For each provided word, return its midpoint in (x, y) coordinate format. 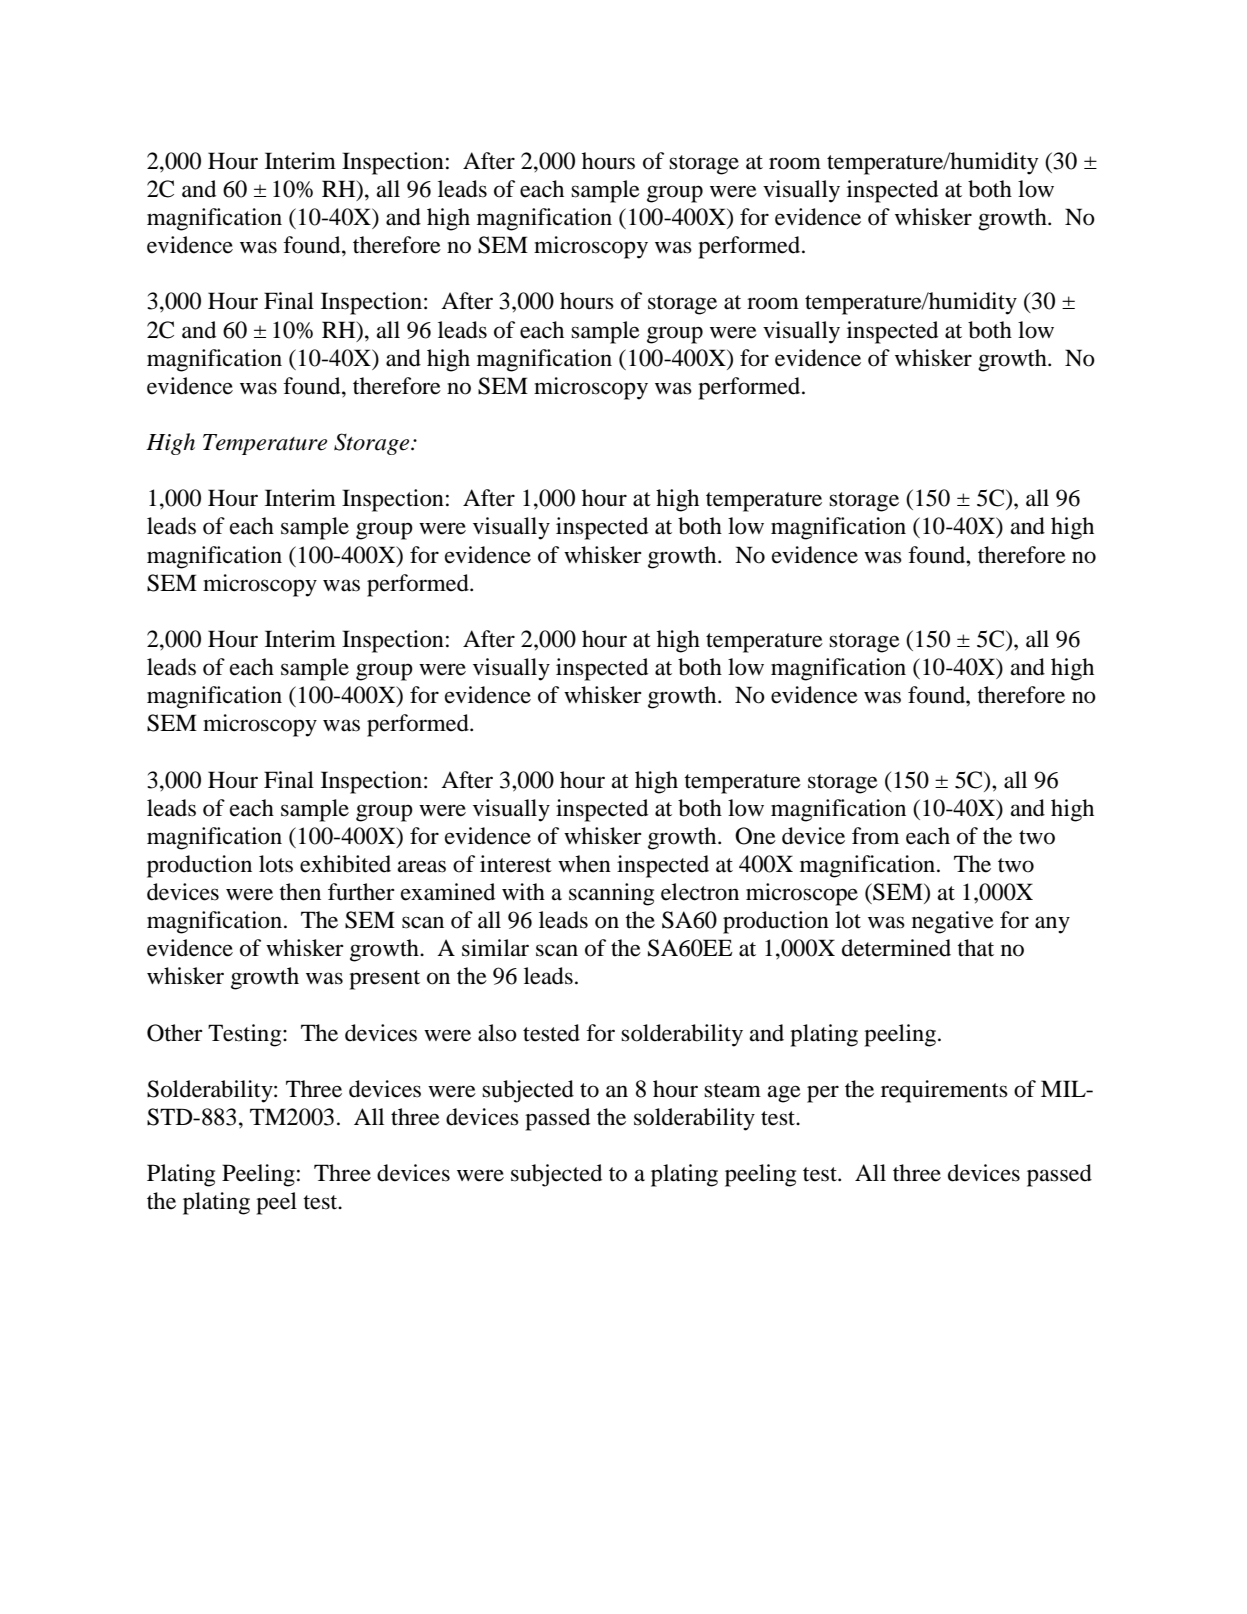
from (875, 836)
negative (953, 922)
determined (896, 948)
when (584, 864)
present (384, 980)
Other (175, 1033)
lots (276, 864)
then (300, 892)
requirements (944, 1091)
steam (732, 1090)
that (975, 948)
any (1052, 925)
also (497, 1033)
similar (495, 948)
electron (700, 892)
